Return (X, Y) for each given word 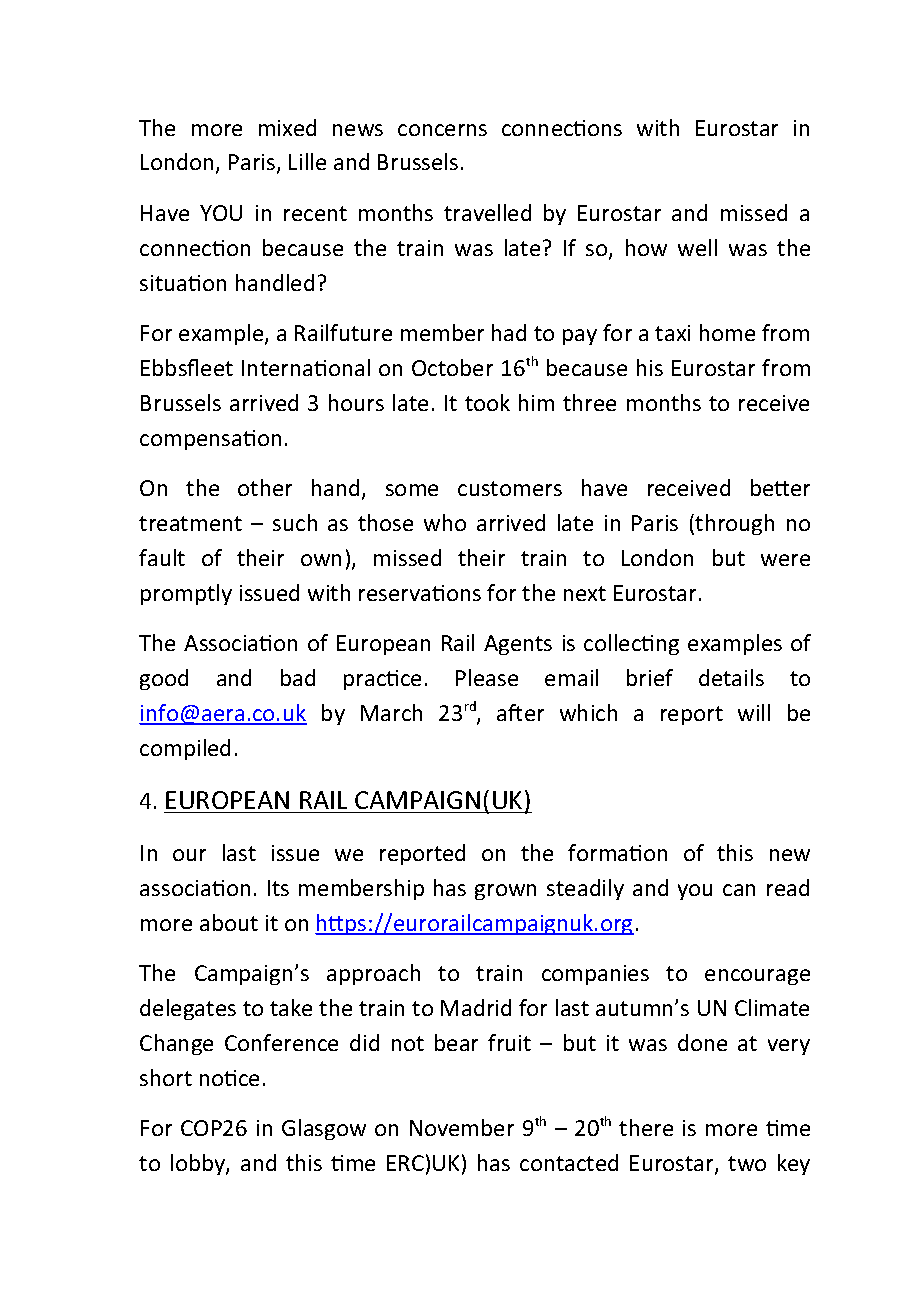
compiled (185, 749)
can (739, 890)
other (265, 487)
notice (229, 1078)
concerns (442, 130)
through (734, 524)
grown (505, 892)
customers (510, 488)
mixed (287, 127)
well (697, 247)
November (462, 1127)
